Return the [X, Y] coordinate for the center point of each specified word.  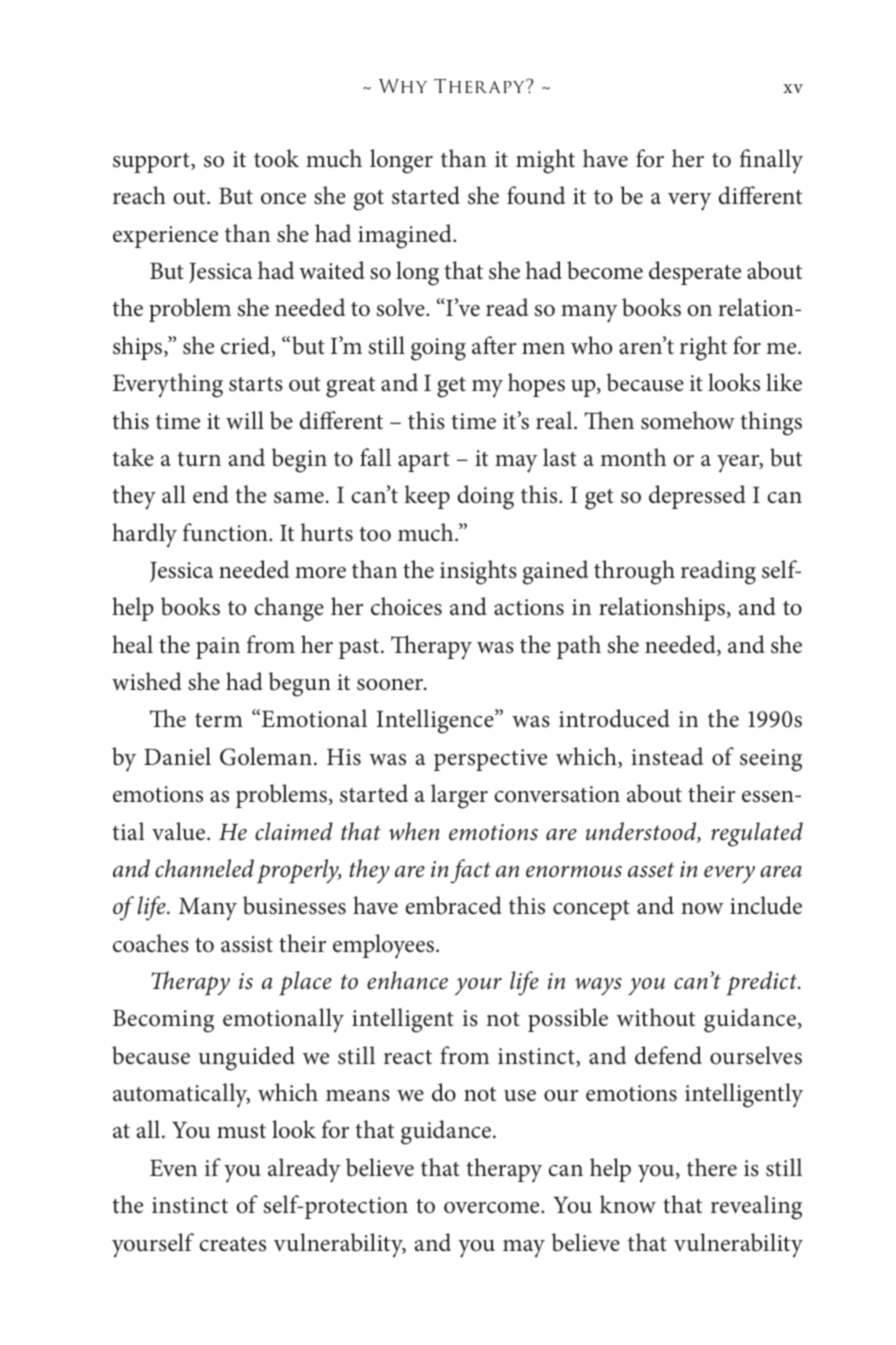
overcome [493, 1208]
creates [232, 1244]
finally [771, 161]
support [152, 163]
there [712, 1167]
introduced [614, 718]
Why [403, 86]
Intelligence [436, 721]
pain [218, 648]
